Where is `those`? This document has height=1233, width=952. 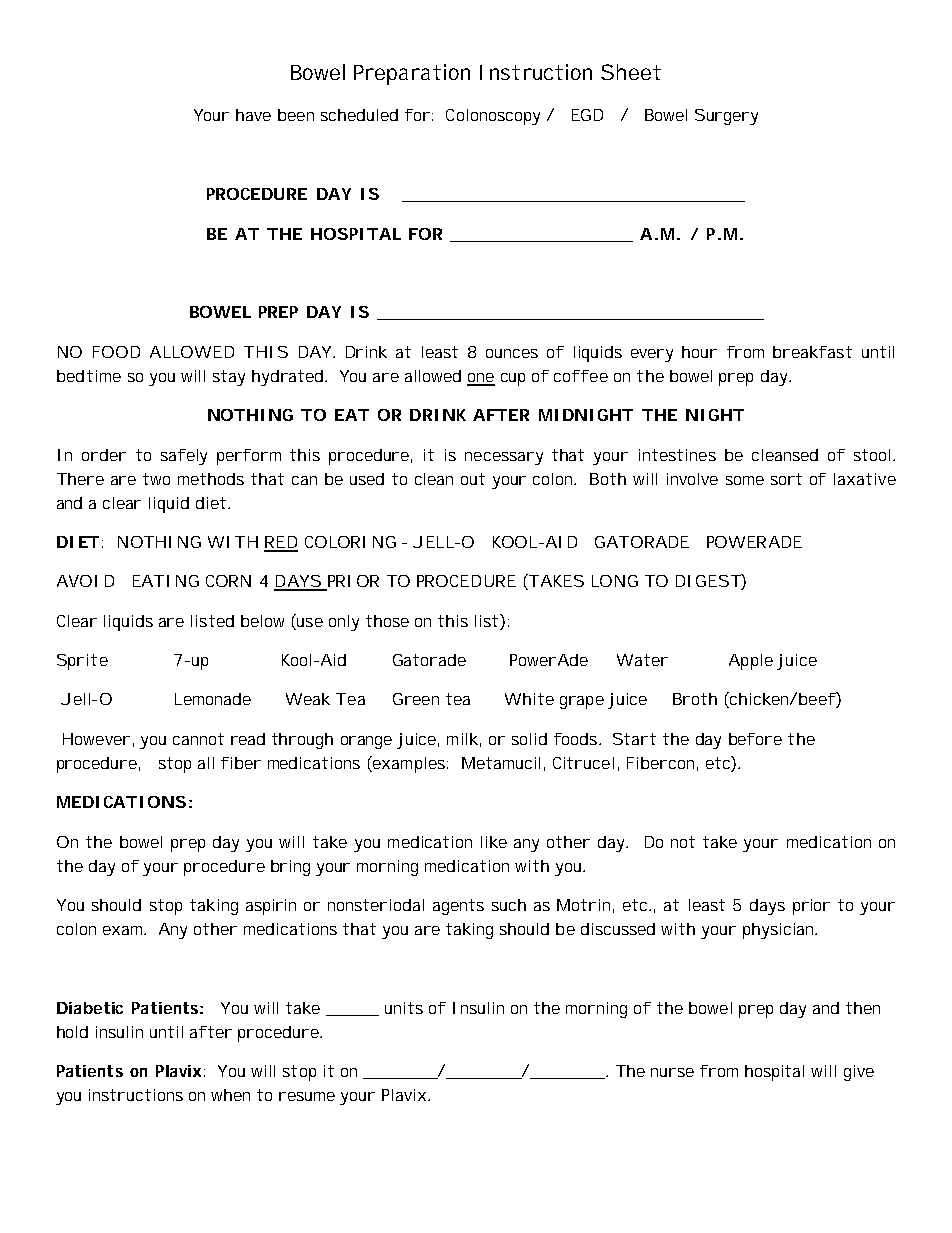 those is located at coordinates (387, 621).
